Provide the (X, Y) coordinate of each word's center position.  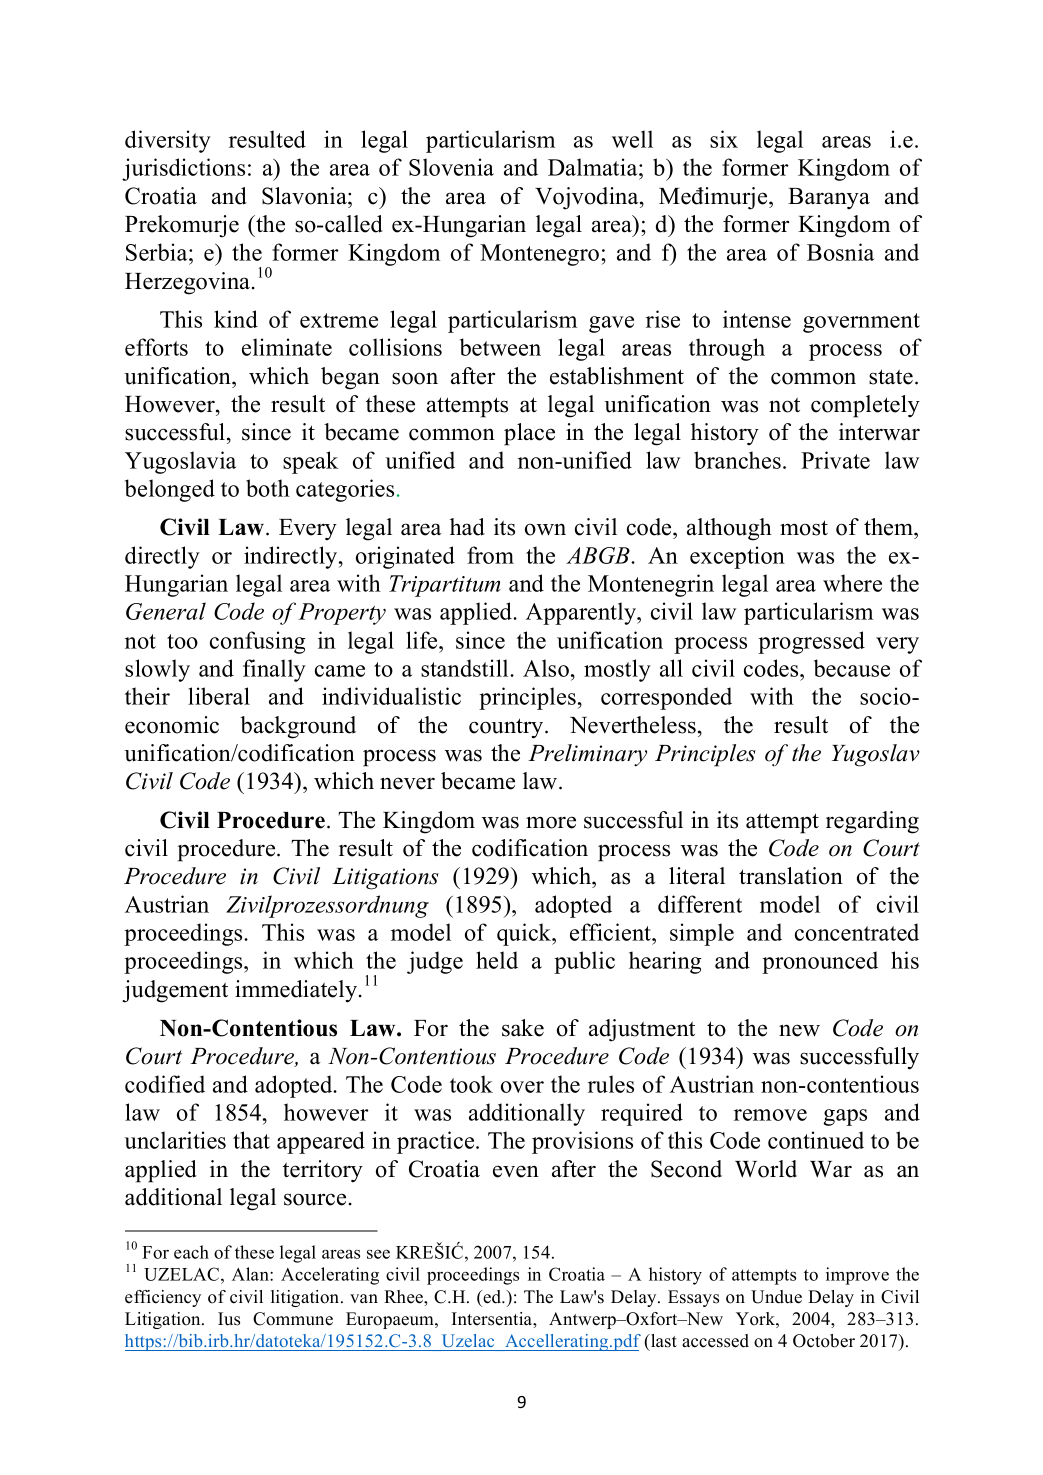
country (507, 728)
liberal (219, 696)
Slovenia (451, 167)
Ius (229, 1319)
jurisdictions (183, 169)
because (852, 668)
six (724, 139)
